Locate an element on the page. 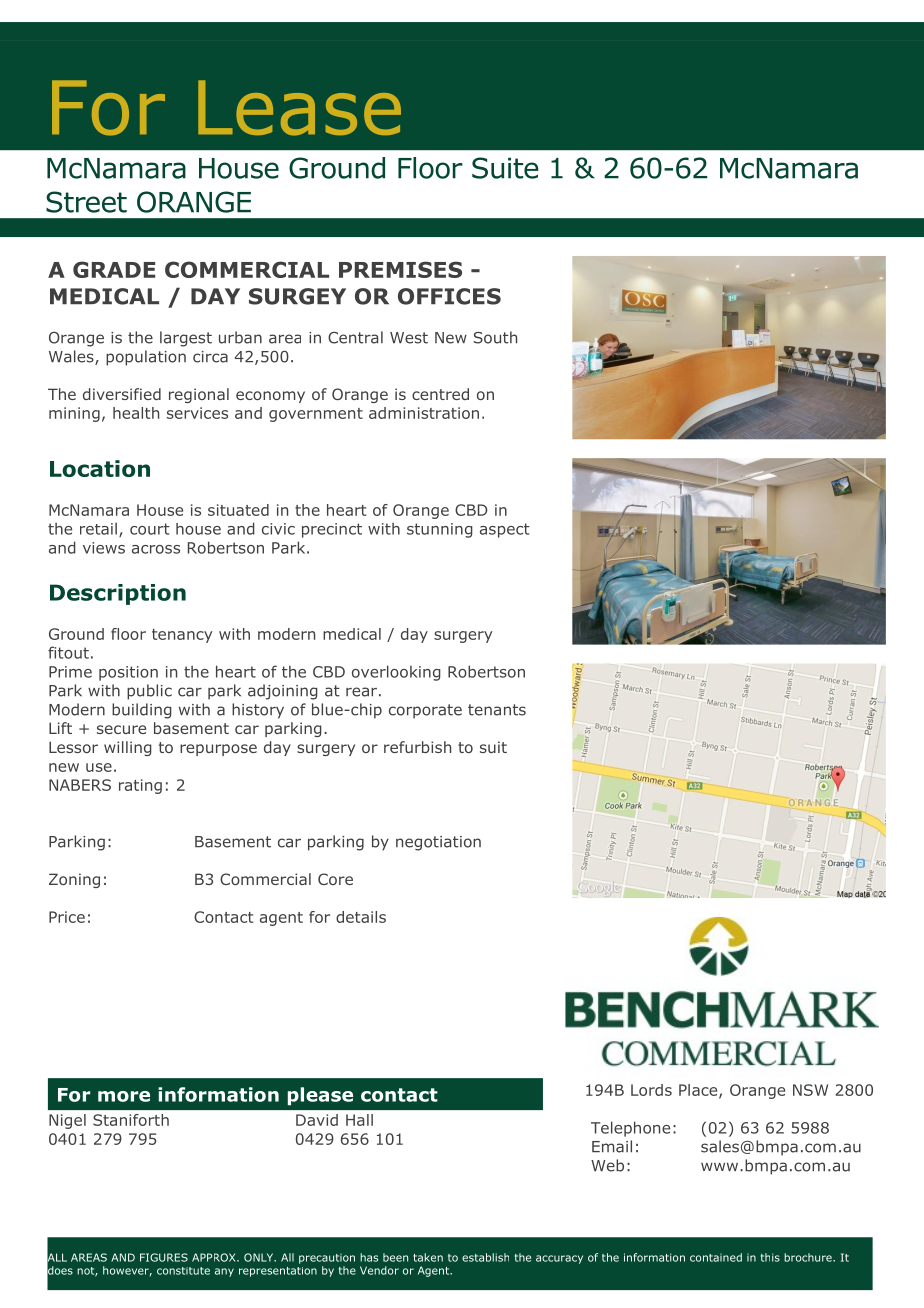 This image has width=924, height=1308. Place is located at coordinates (699, 1091).
